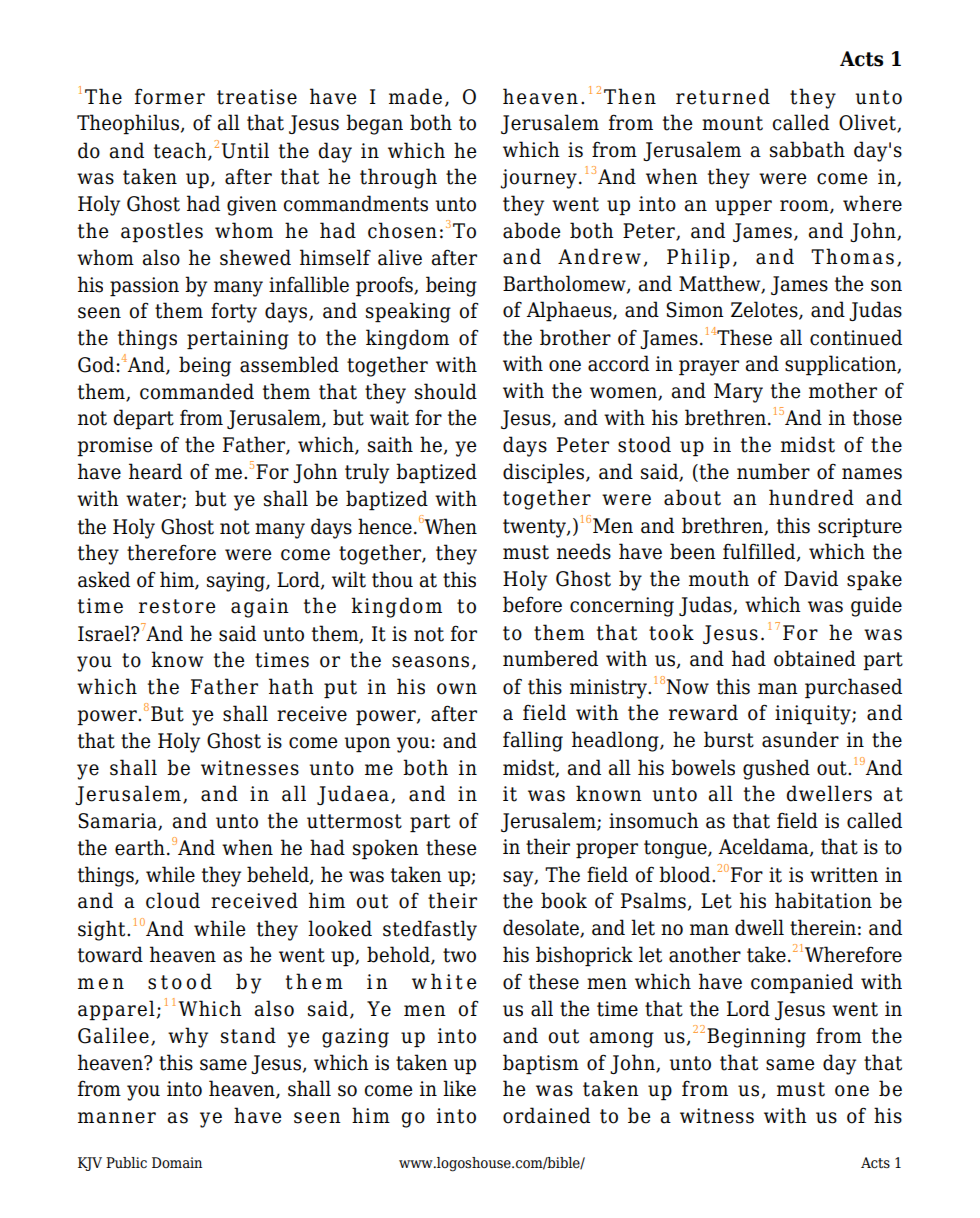 Image resolution: width=980 pixels, height=1218 pixels. What do you see at coordinates (446, 391) in the screenshot?
I see `should` at bounding box center [446, 391].
